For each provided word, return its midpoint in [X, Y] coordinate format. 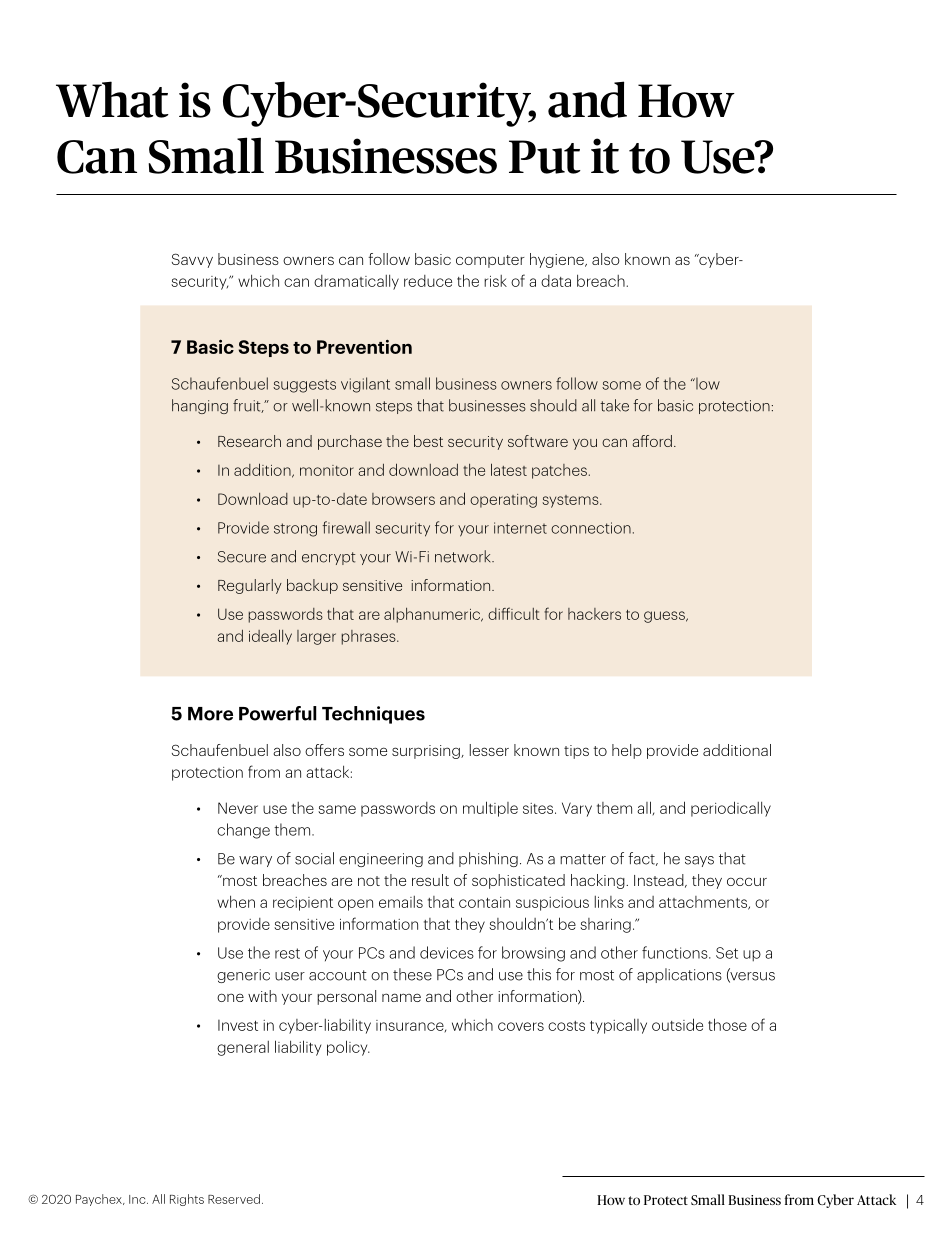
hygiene [558, 260]
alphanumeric [433, 615]
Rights [187, 1200]
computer [490, 261]
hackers [594, 614]
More [210, 714]
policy [348, 1048]
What [112, 99]
